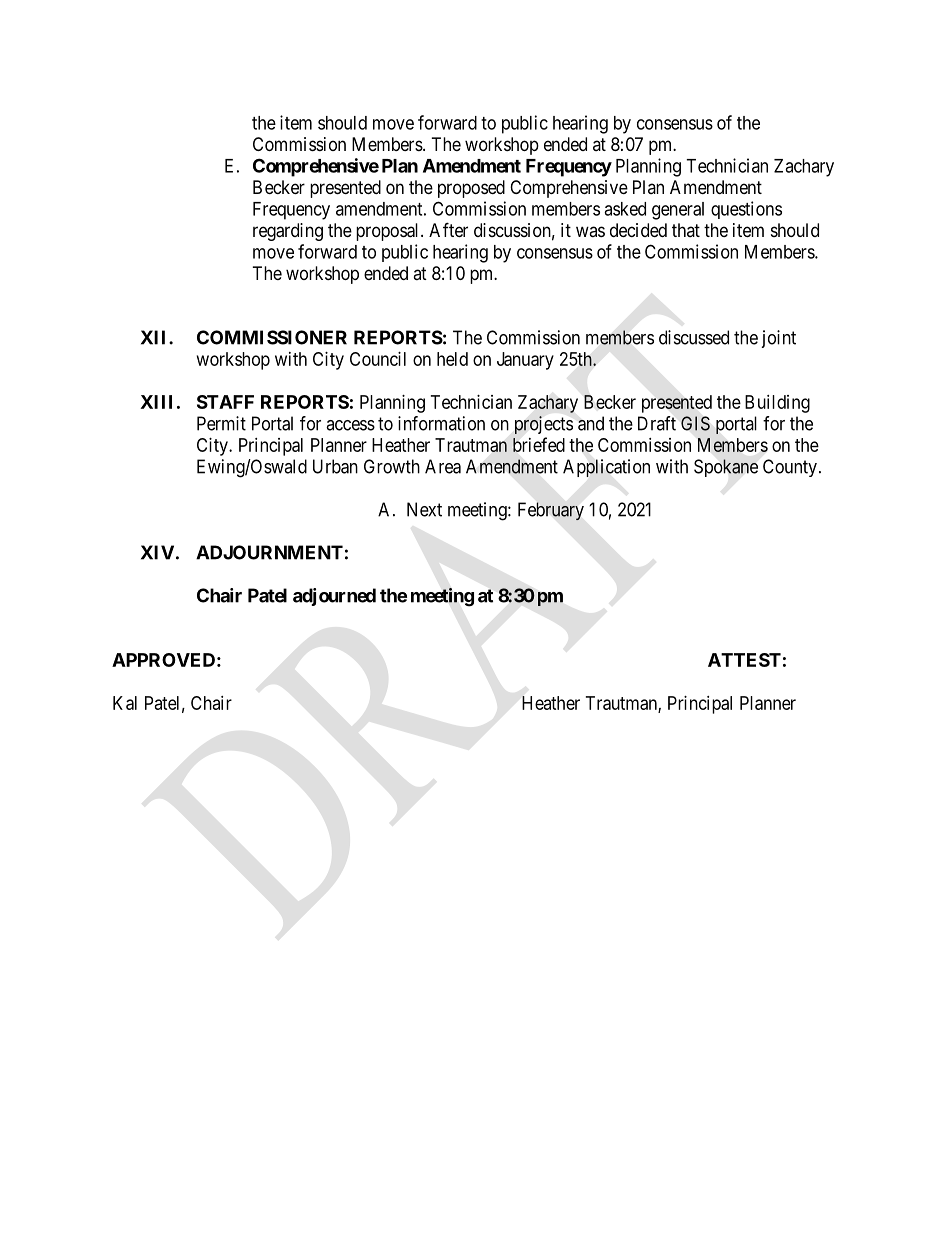 The height and width of the screenshot is (1233, 952). Describe the element at coordinates (694, 337) in the screenshot. I see `discussed` at that location.
